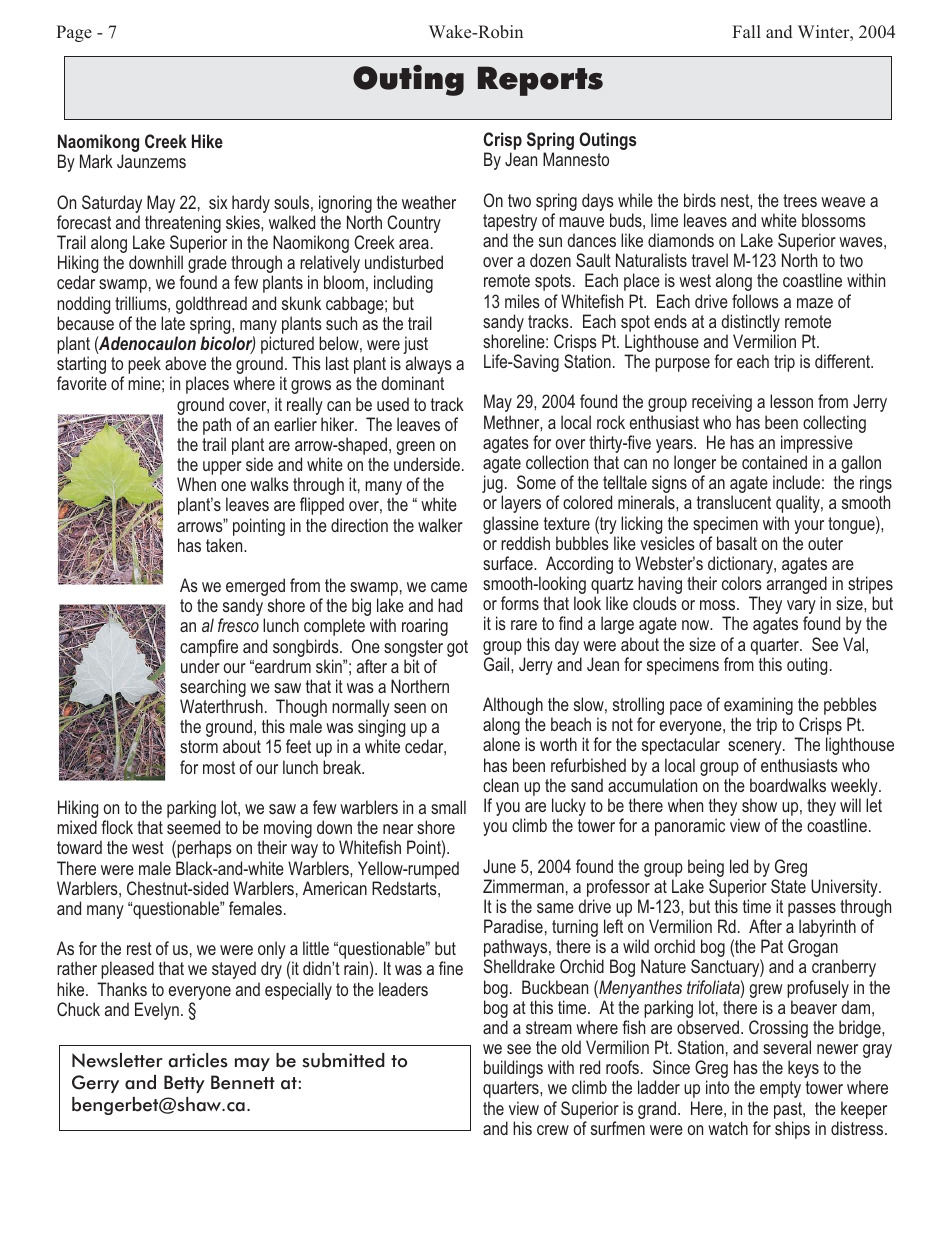 This screenshot has width=952, height=1233. Describe the element at coordinates (751, 324) in the screenshot. I see `distinctly` at that location.
